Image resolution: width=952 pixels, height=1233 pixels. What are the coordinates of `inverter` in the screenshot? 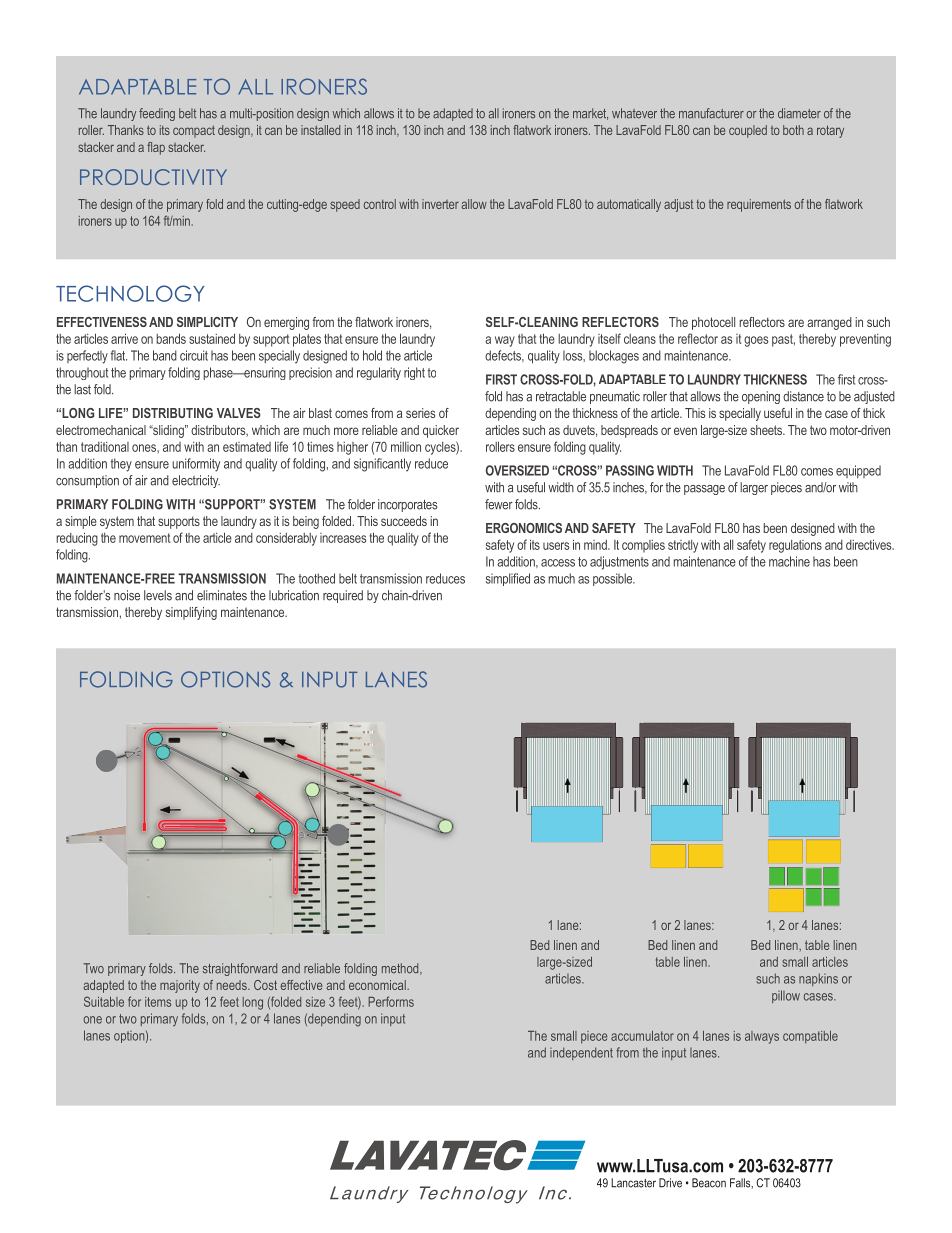 It's located at (440, 204).
